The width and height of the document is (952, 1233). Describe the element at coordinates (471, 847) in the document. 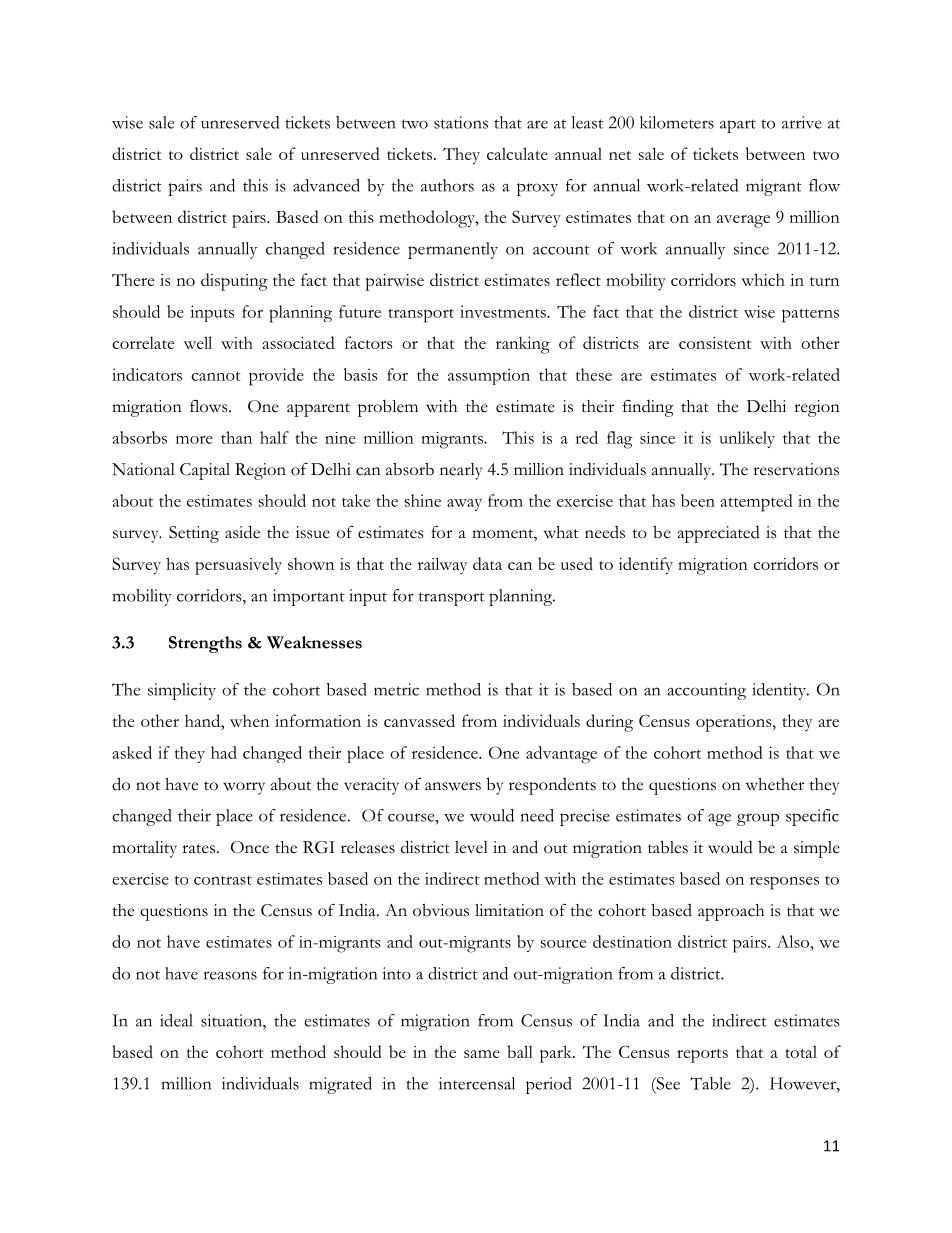

I see `level` at that location.
